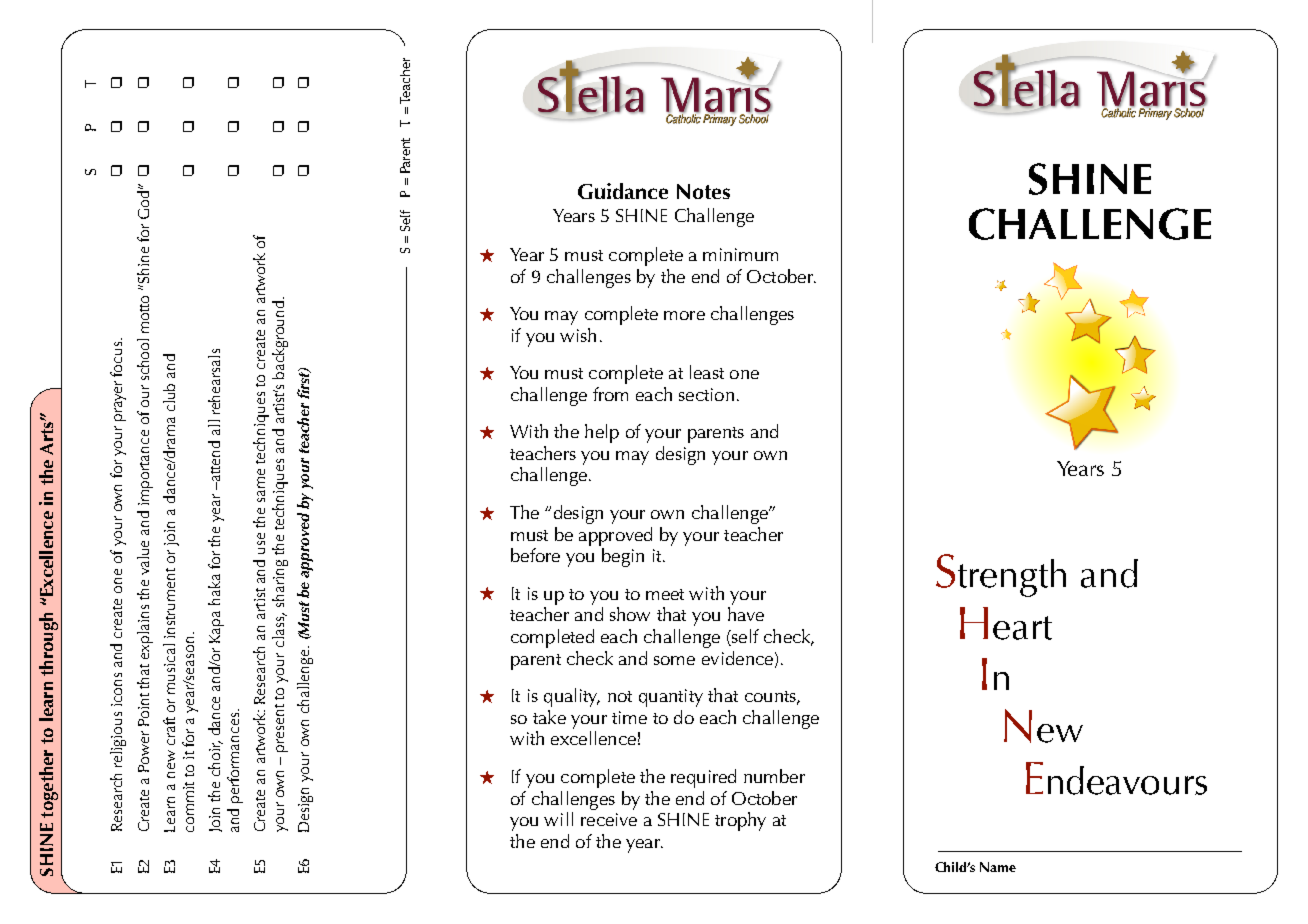 The height and width of the screenshot is (924, 1308). Describe the element at coordinates (610, 394) in the screenshot. I see `from` at that location.
